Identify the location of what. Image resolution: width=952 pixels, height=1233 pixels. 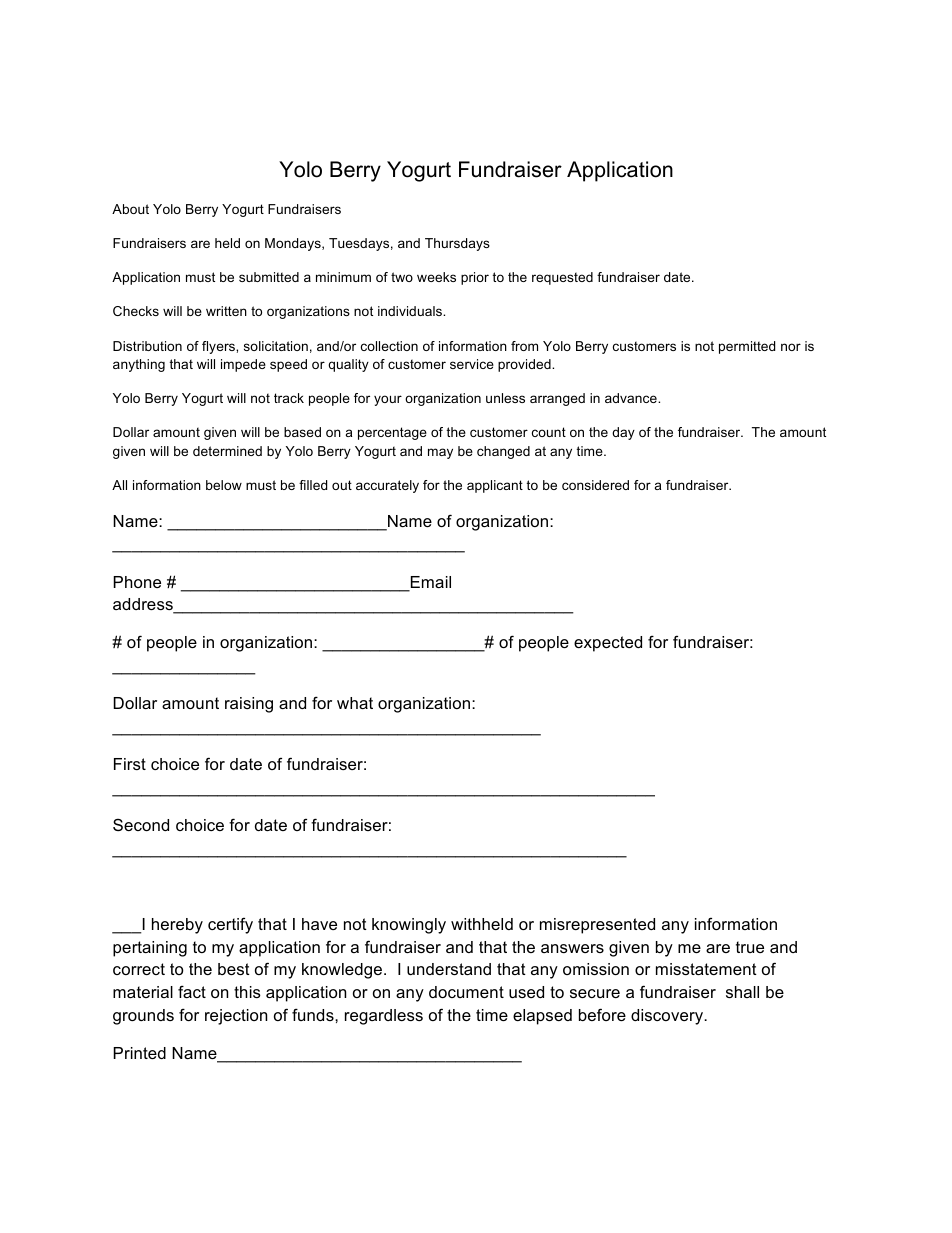
(355, 703).
